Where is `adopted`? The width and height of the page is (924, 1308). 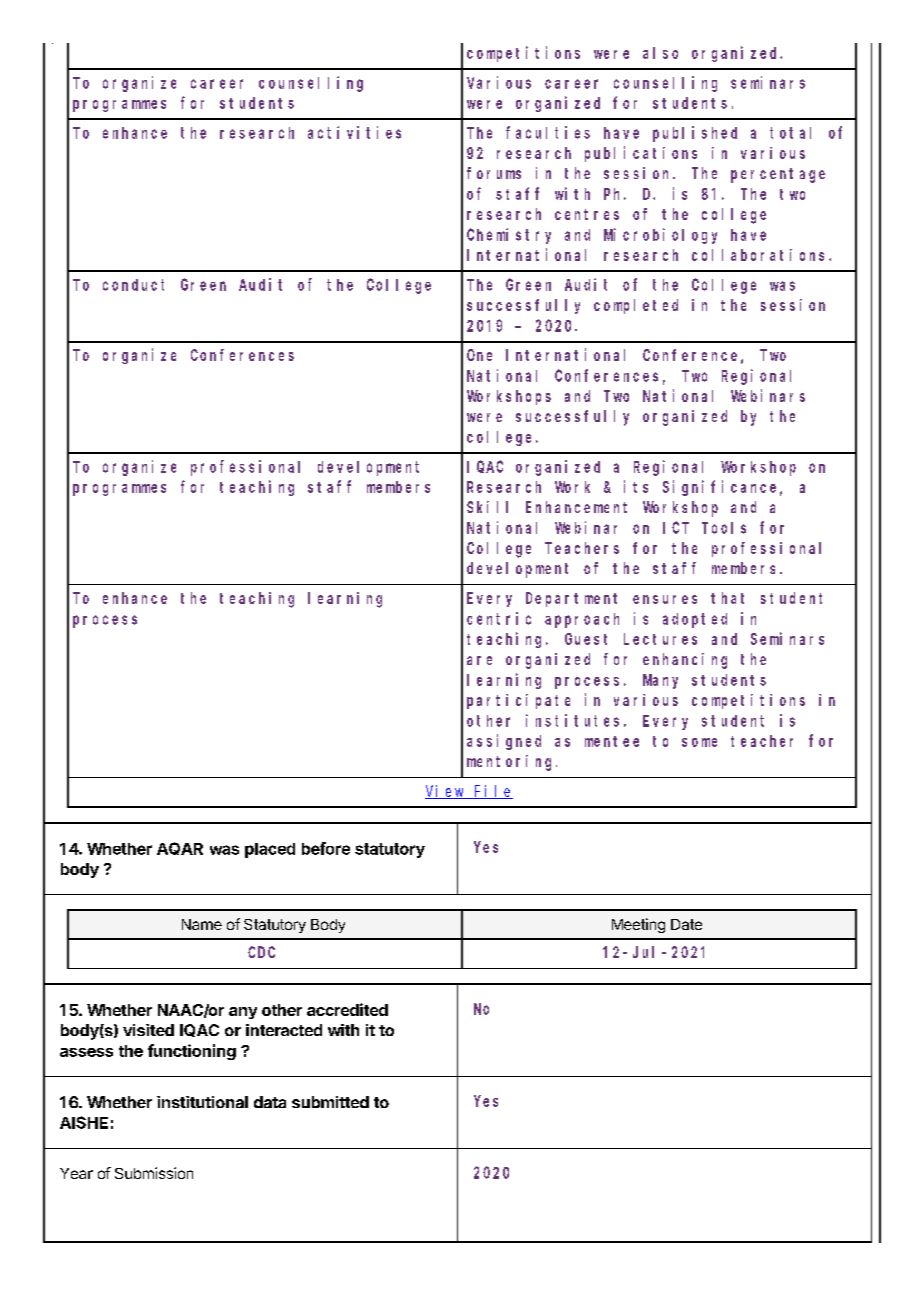
adopted is located at coordinates (695, 620).
